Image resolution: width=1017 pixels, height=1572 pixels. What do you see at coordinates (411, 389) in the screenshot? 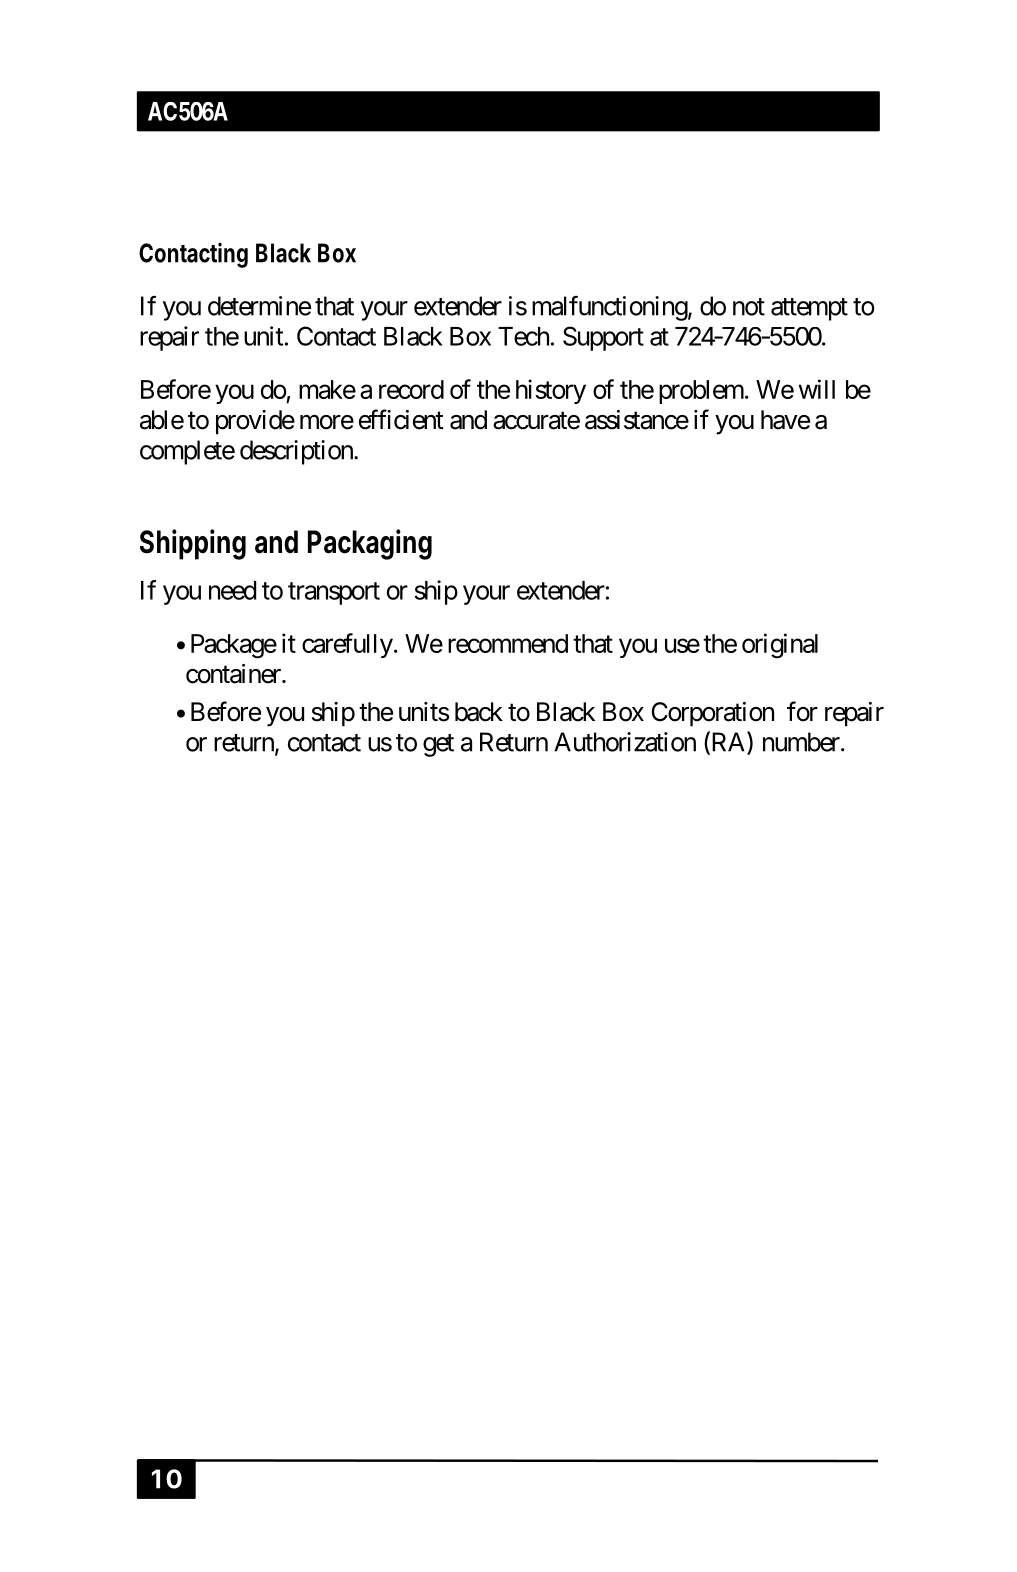
I see `record` at bounding box center [411, 389].
